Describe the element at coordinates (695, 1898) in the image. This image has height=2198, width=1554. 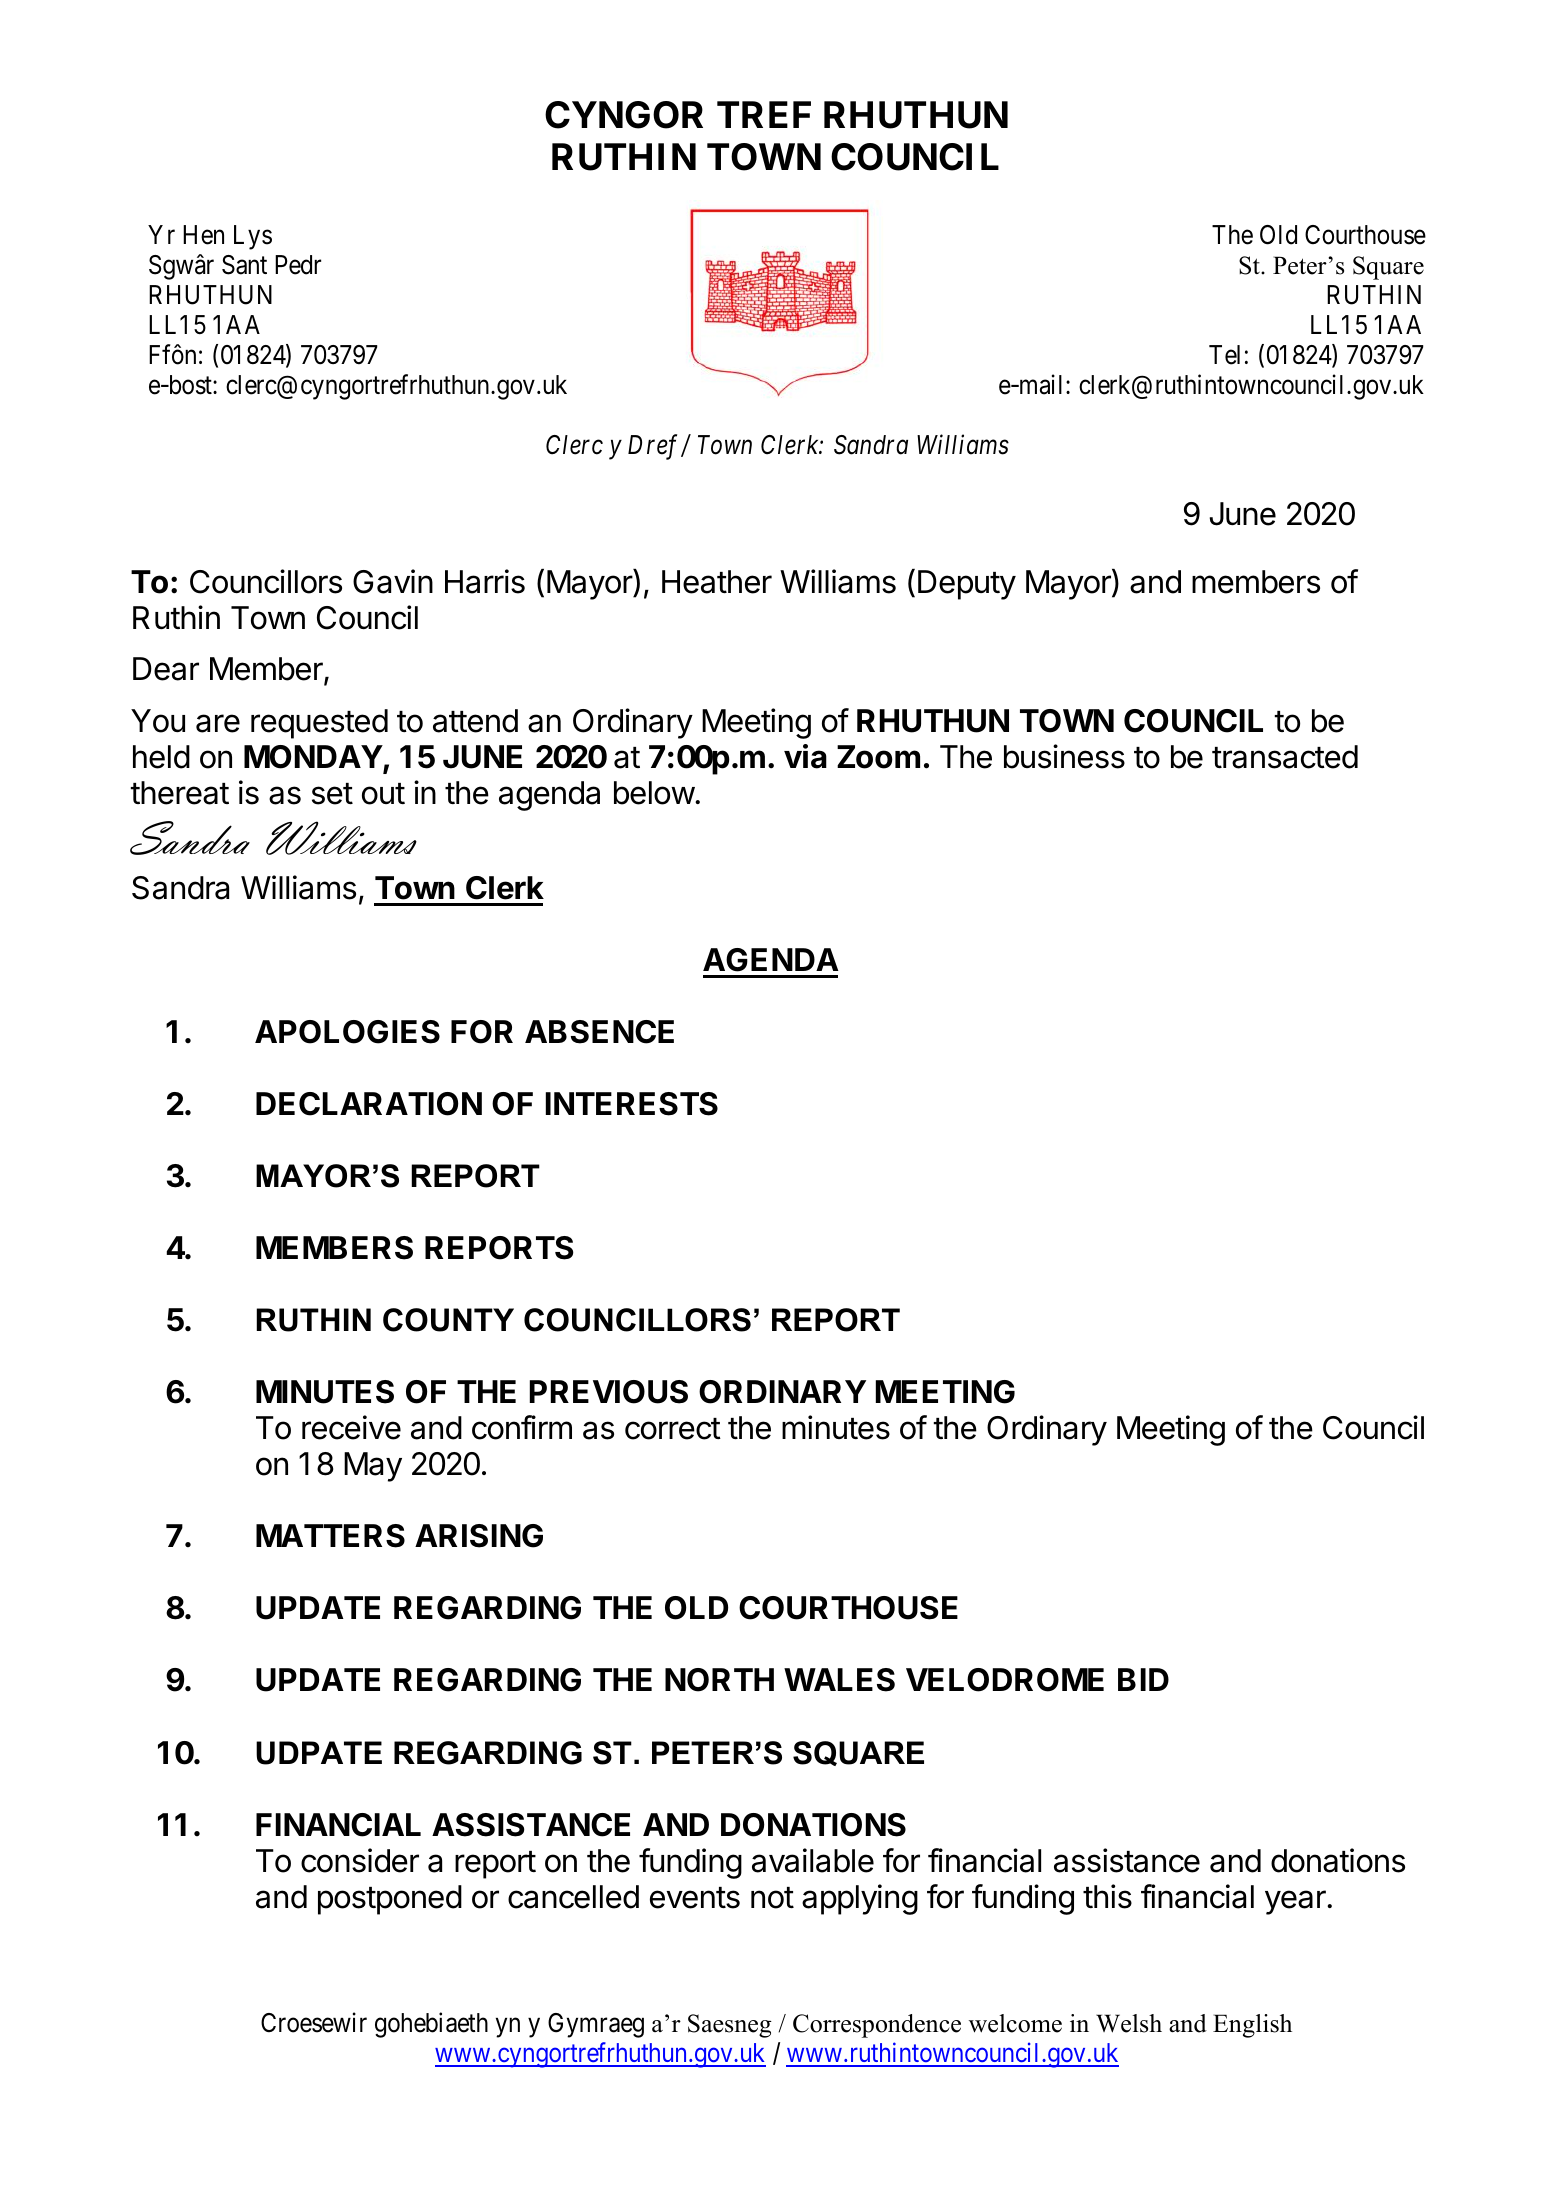
I see `events` at that location.
